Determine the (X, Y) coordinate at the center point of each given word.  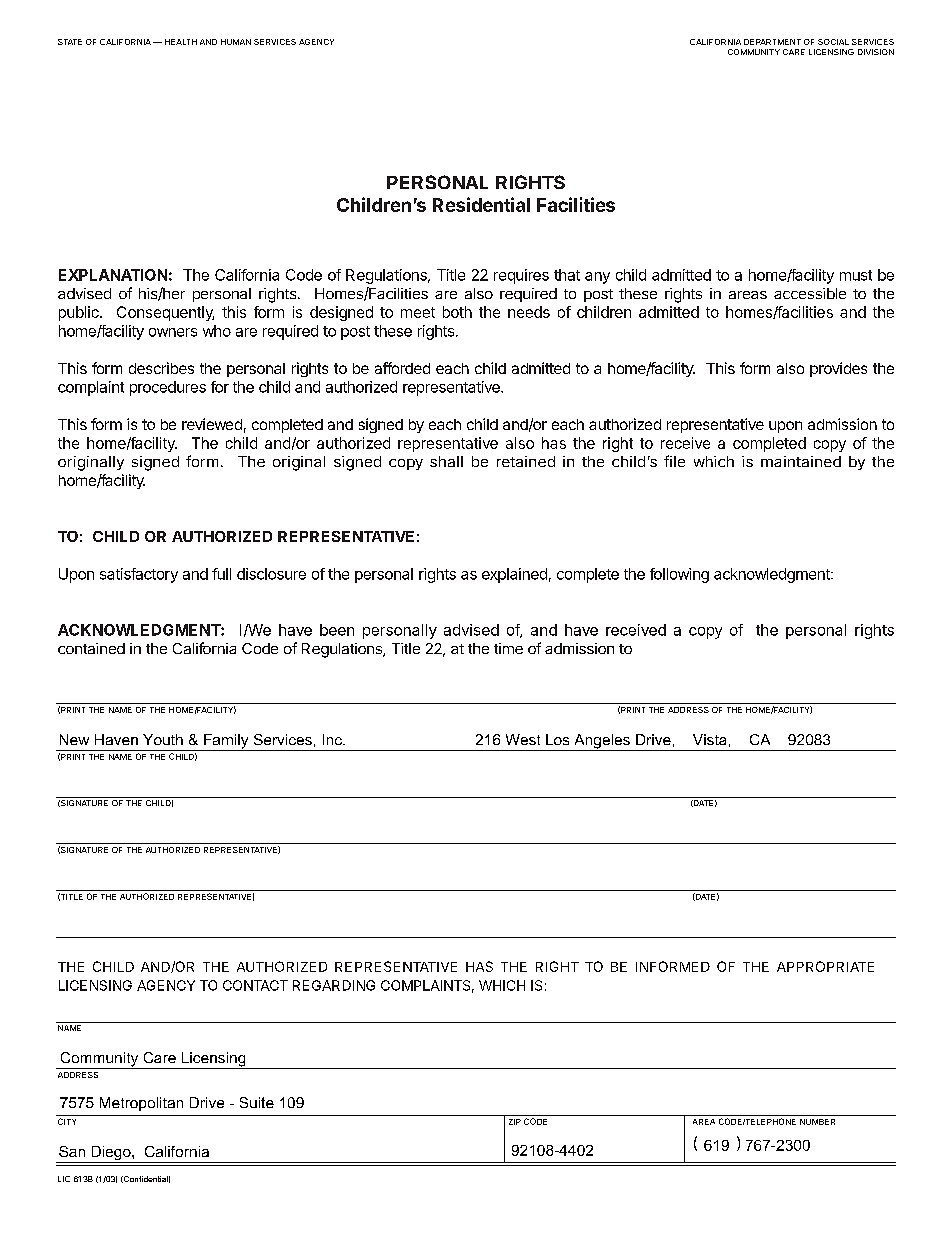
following (679, 575)
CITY (67, 1121)
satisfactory (139, 575)
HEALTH (181, 42)
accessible (810, 293)
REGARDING (334, 985)
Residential (481, 204)
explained (514, 575)
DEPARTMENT (772, 42)
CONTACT (255, 985)
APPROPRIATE (825, 966)
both (457, 312)
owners (173, 332)
